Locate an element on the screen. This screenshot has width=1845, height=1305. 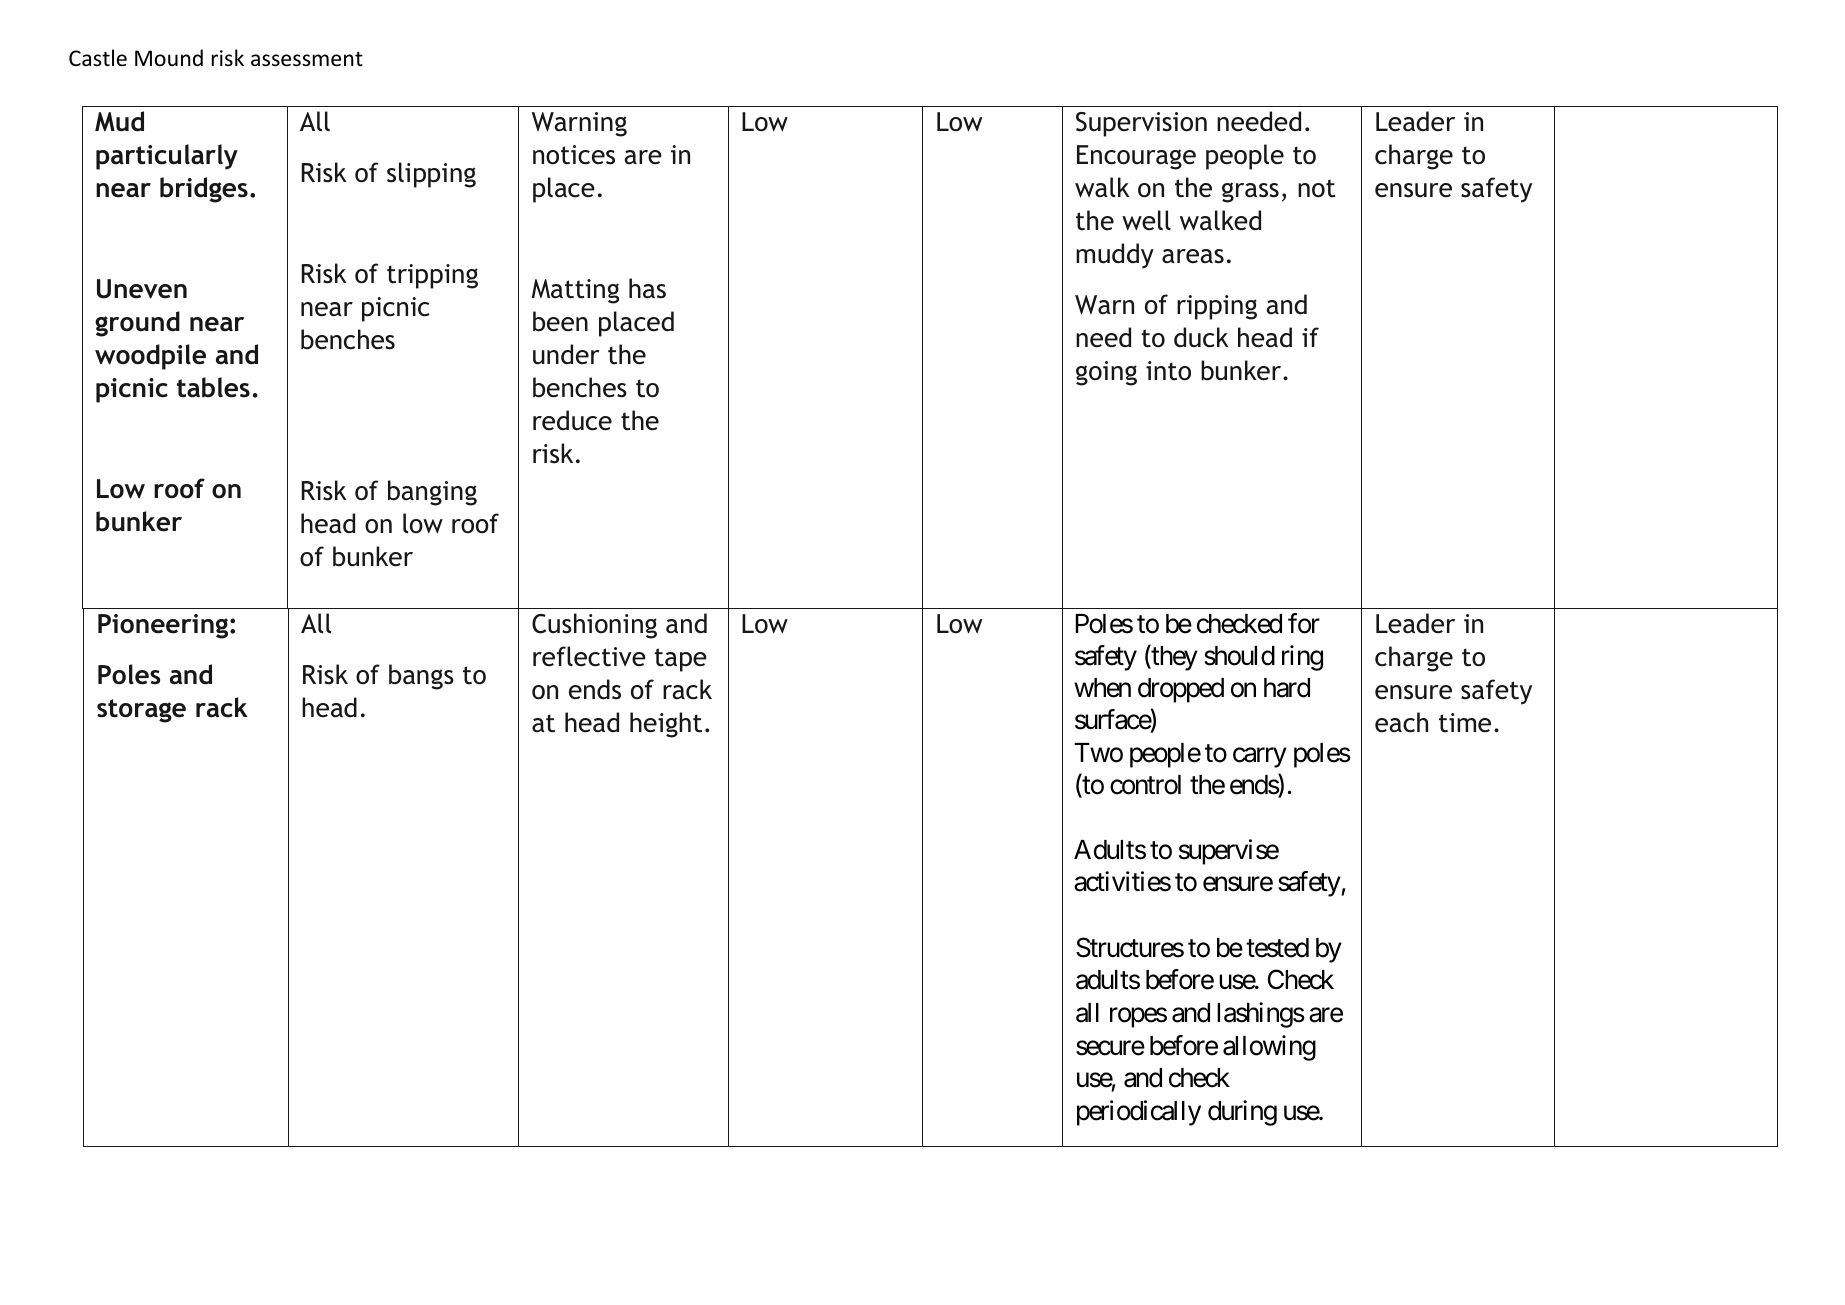
storage is located at coordinates (141, 711).
